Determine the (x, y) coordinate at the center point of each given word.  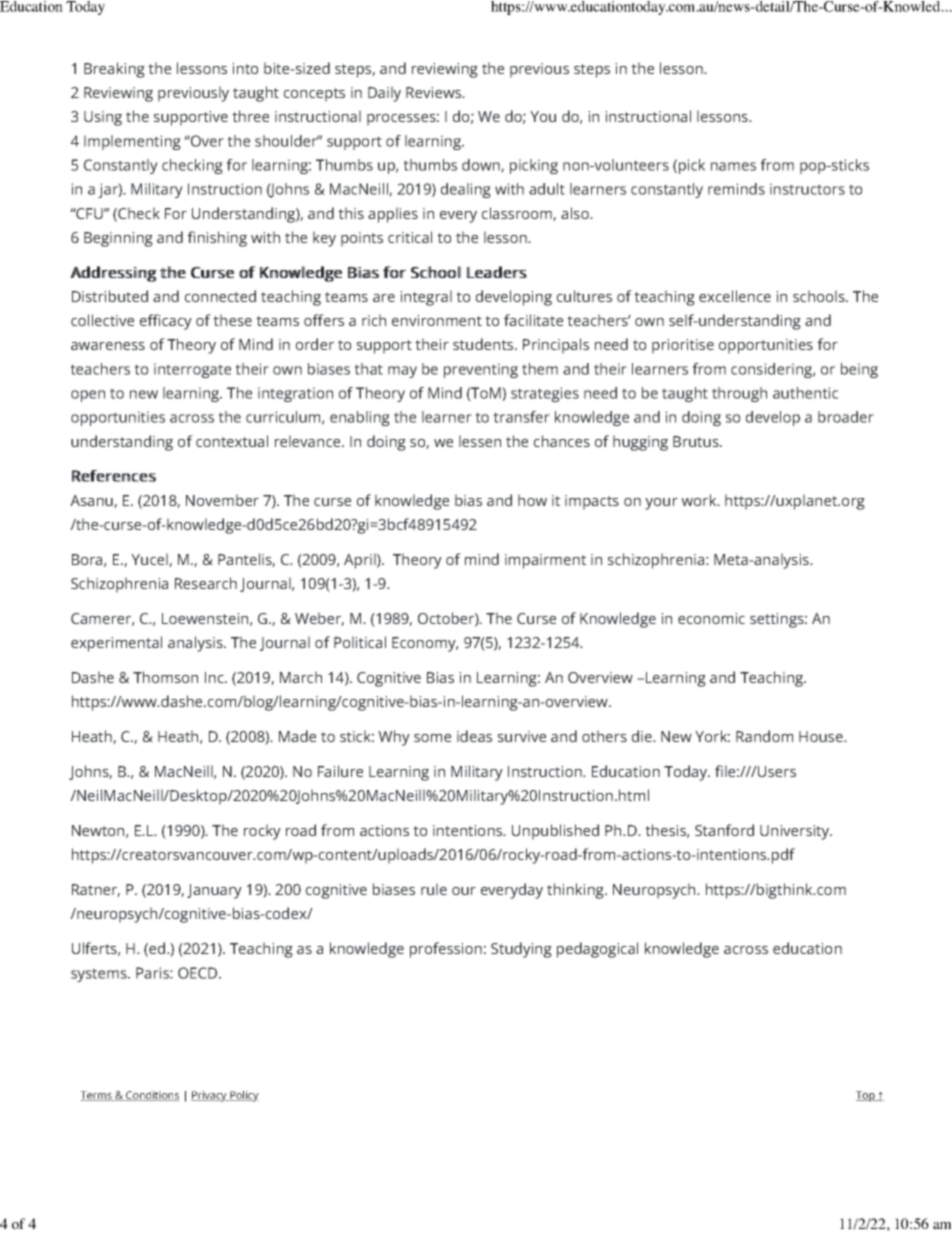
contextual (232, 441)
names (733, 166)
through (739, 394)
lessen (480, 441)
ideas (474, 736)
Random (764, 736)
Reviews (435, 92)
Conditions (152, 1096)
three (250, 116)
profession (446, 950)
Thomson (165, 677)
